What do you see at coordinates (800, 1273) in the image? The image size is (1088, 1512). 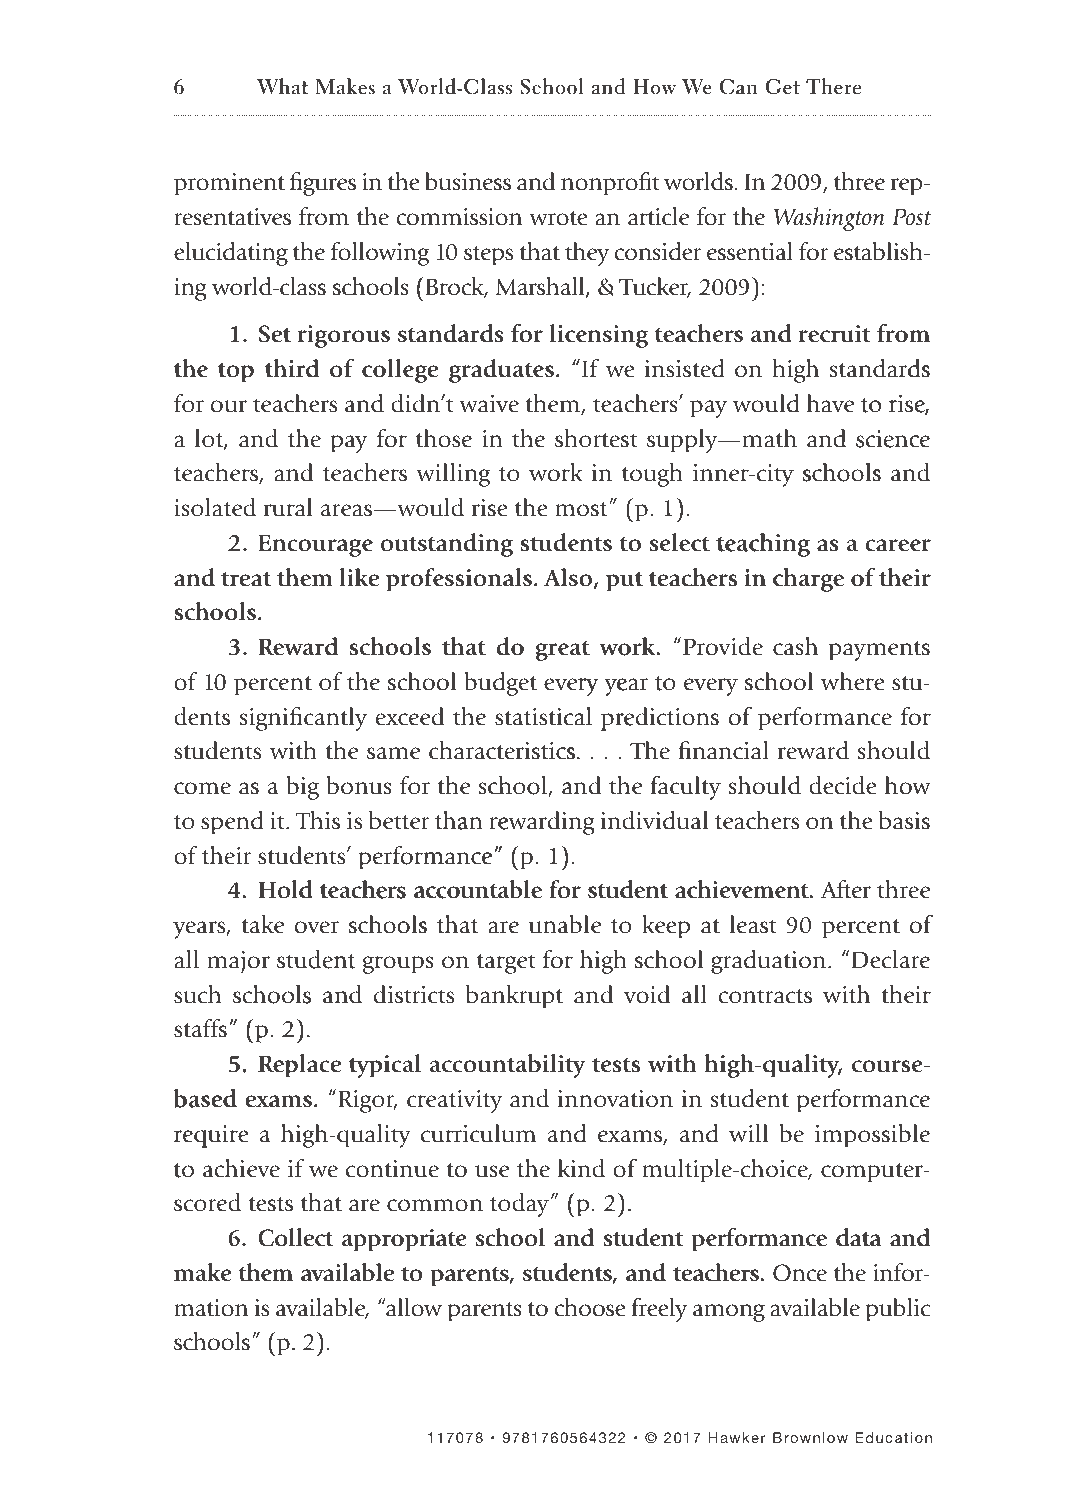 I see `Once` at bounding box center [800, 1273].
